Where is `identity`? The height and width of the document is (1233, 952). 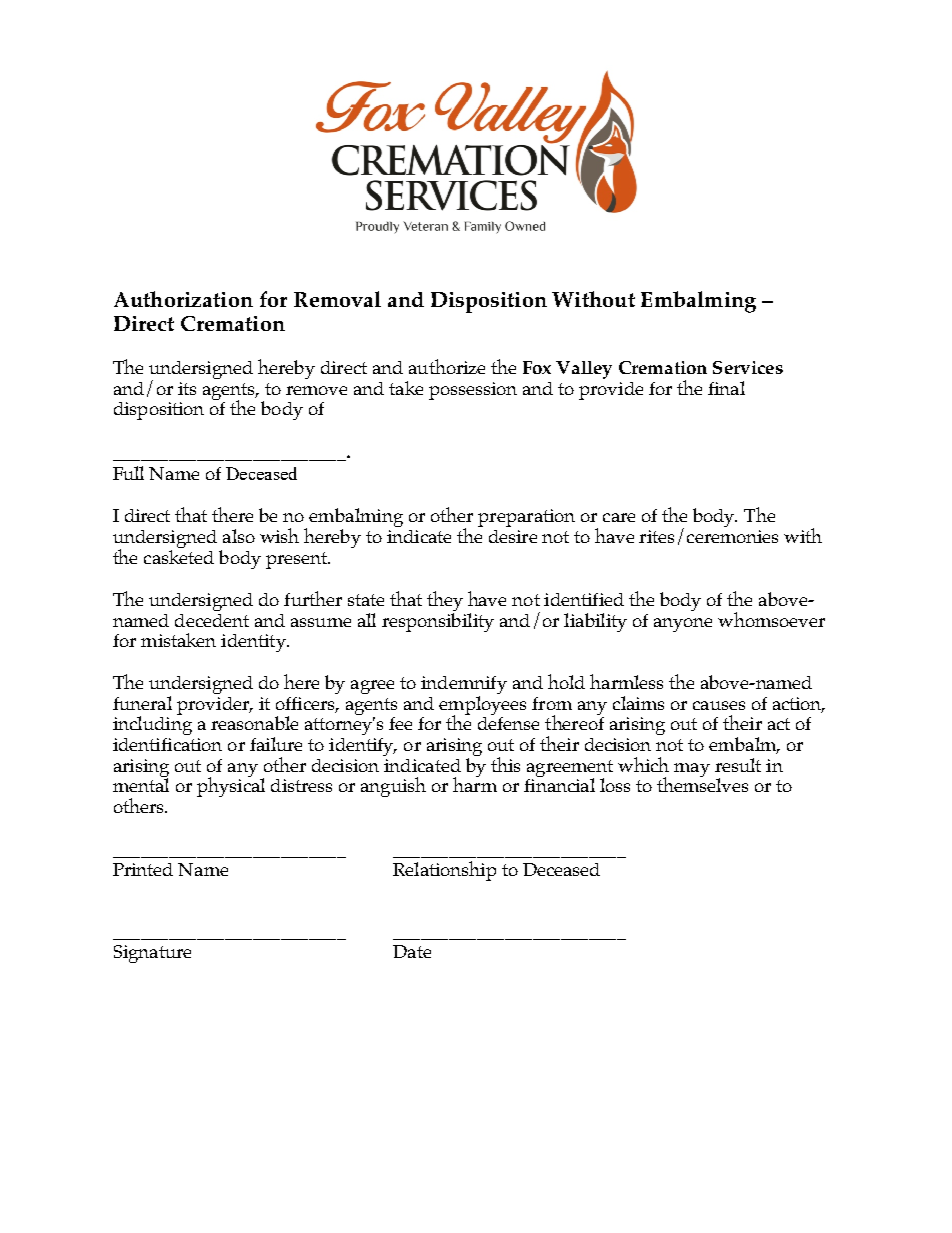
identity is located at coordinates (254, 643).
